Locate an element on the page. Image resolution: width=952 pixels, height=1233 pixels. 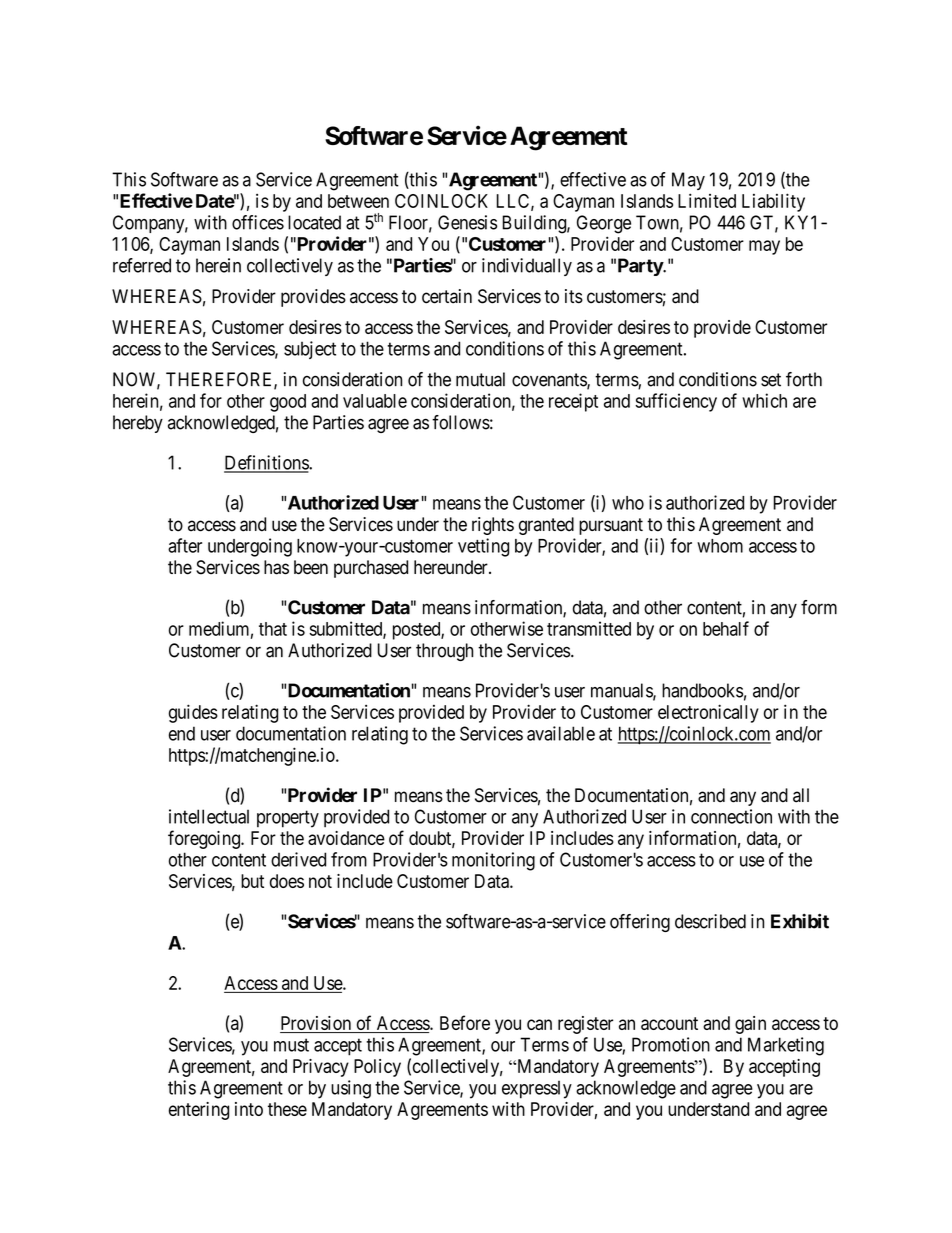
expressly is located at coordinates (537, 1090).
